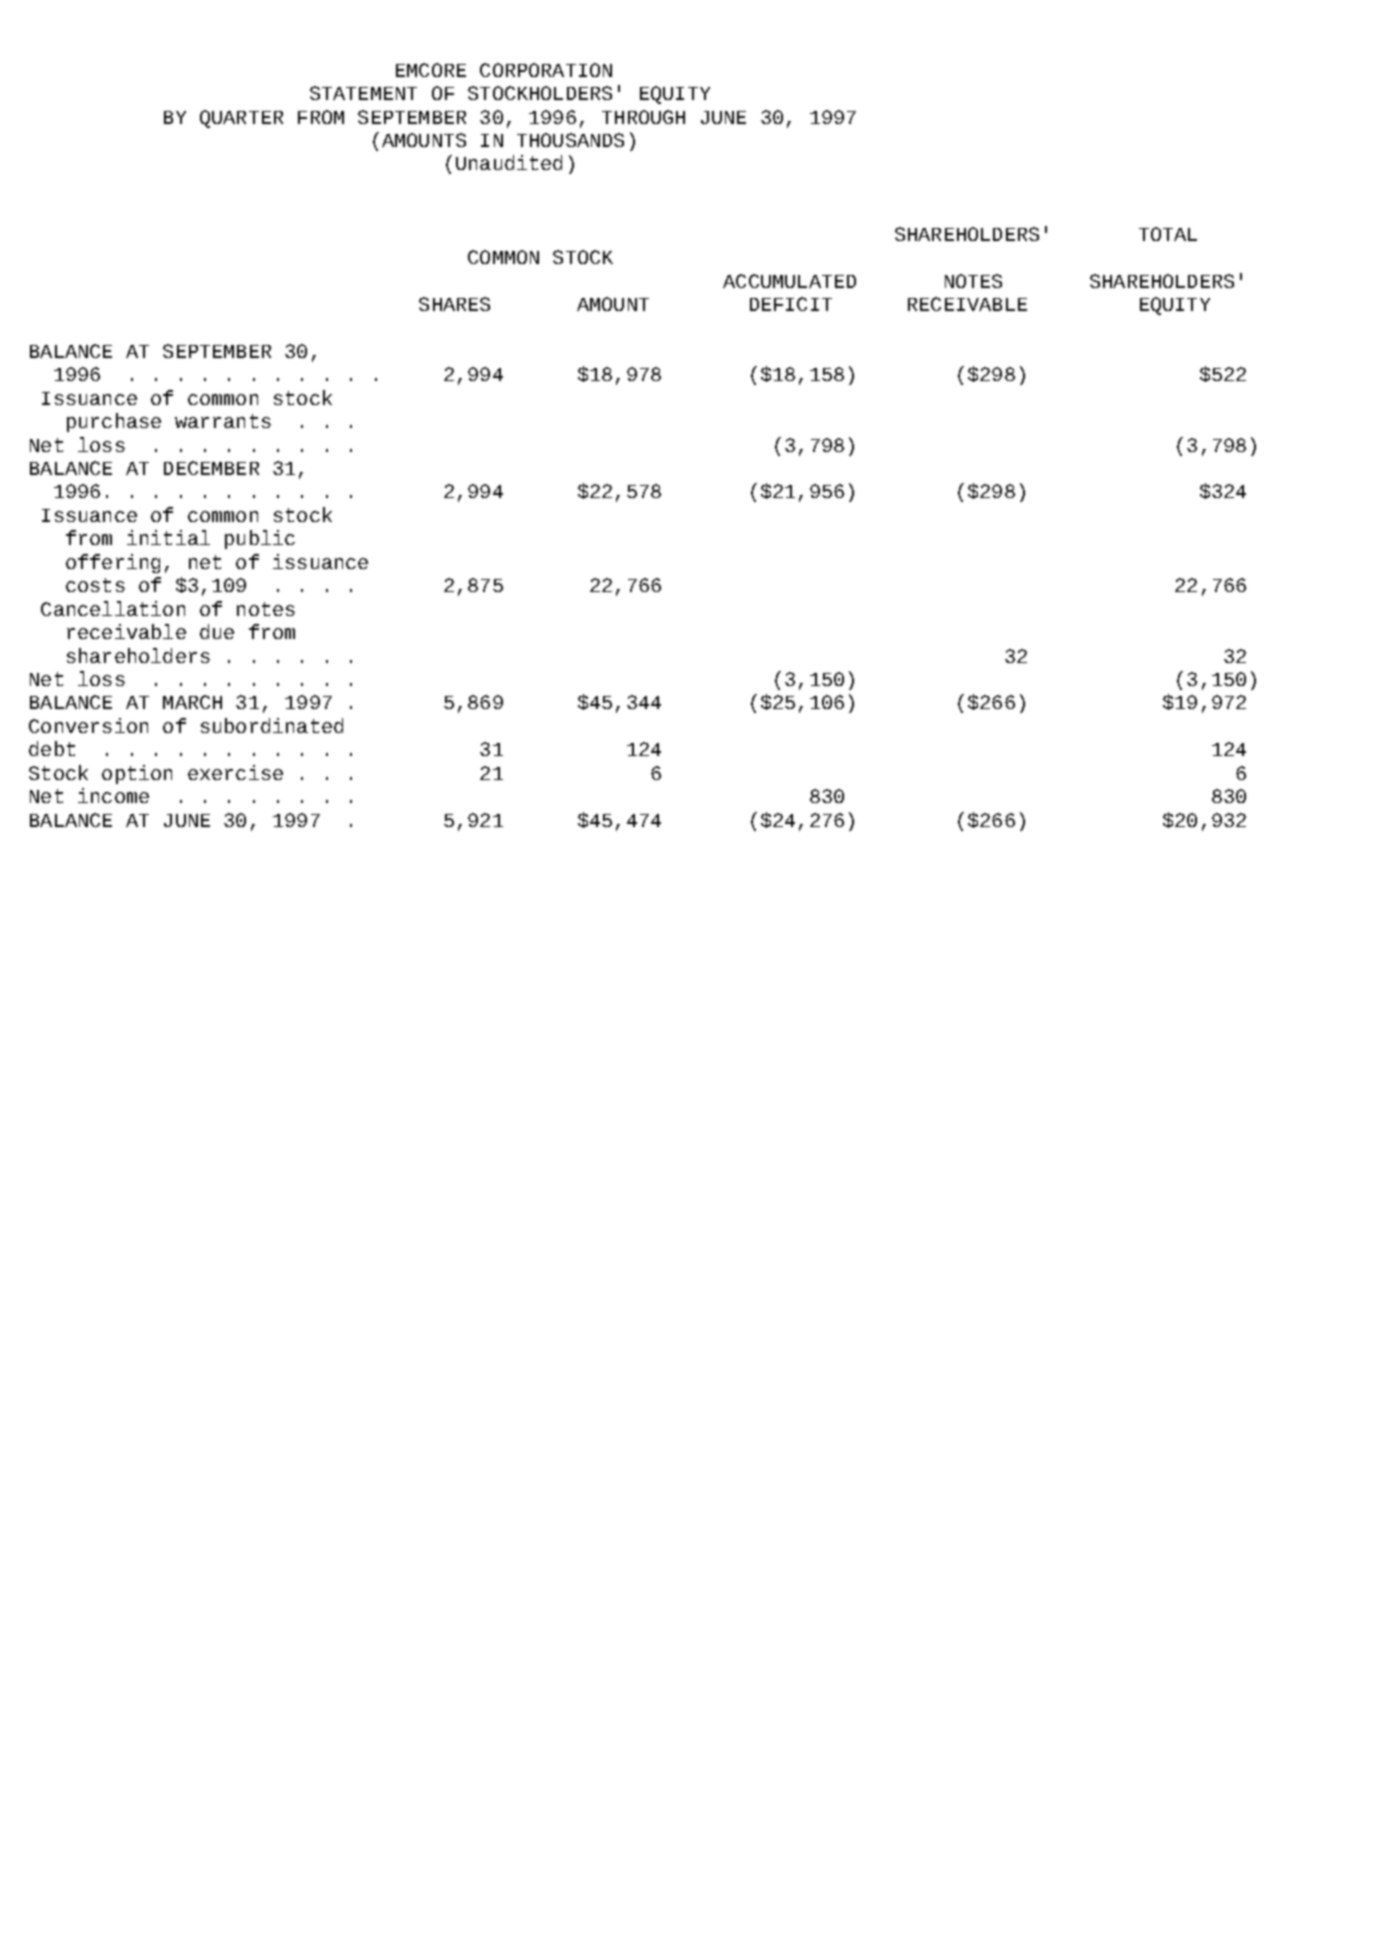 The width and height of the screenshot is (1377, 1948). What do you see at coordinates (272, 725) in the screenshot?
I see `subordinated` at bounding box center [272, 725].
